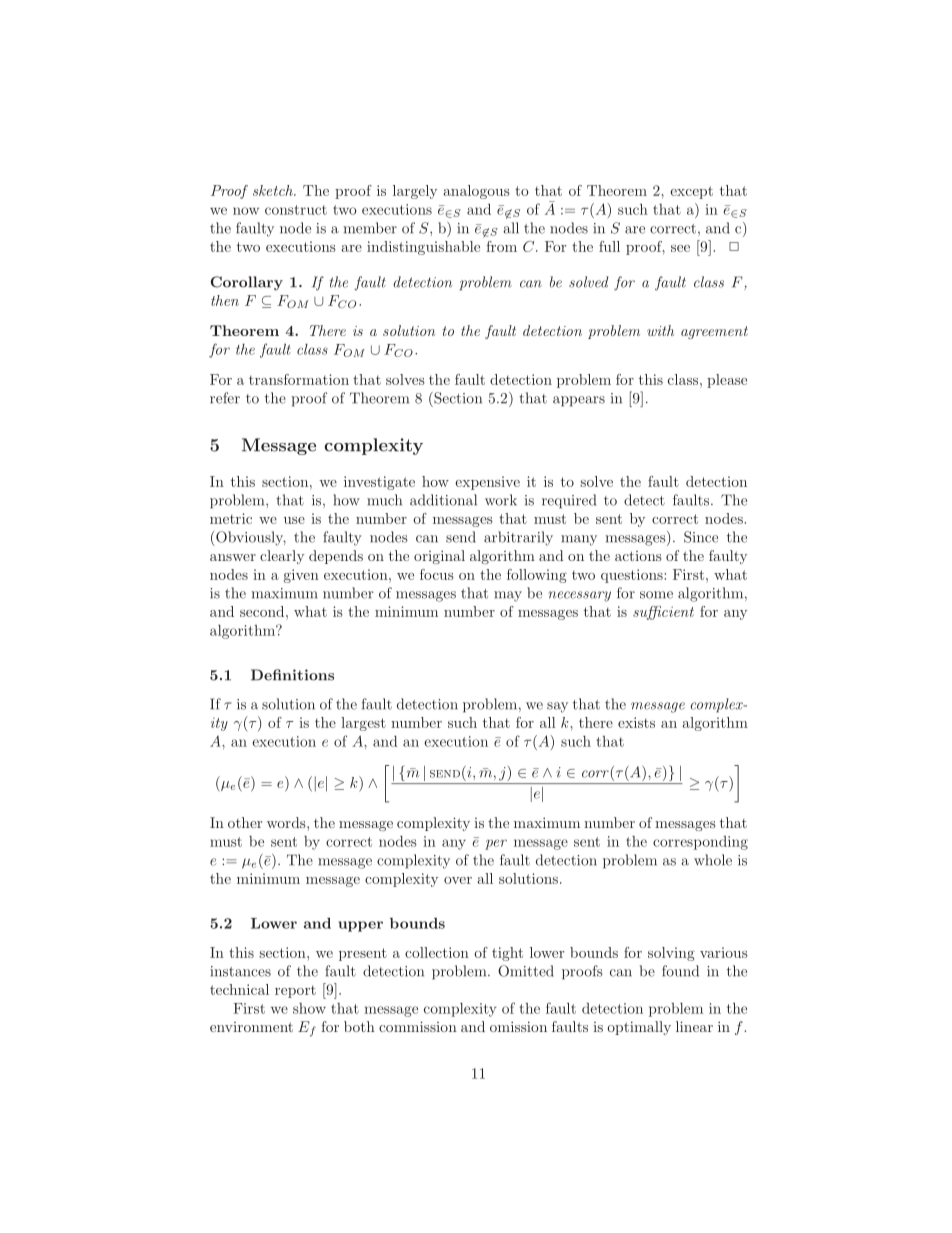 This page has width=952, height=1233. I want to click on may, so click(508, 596).
